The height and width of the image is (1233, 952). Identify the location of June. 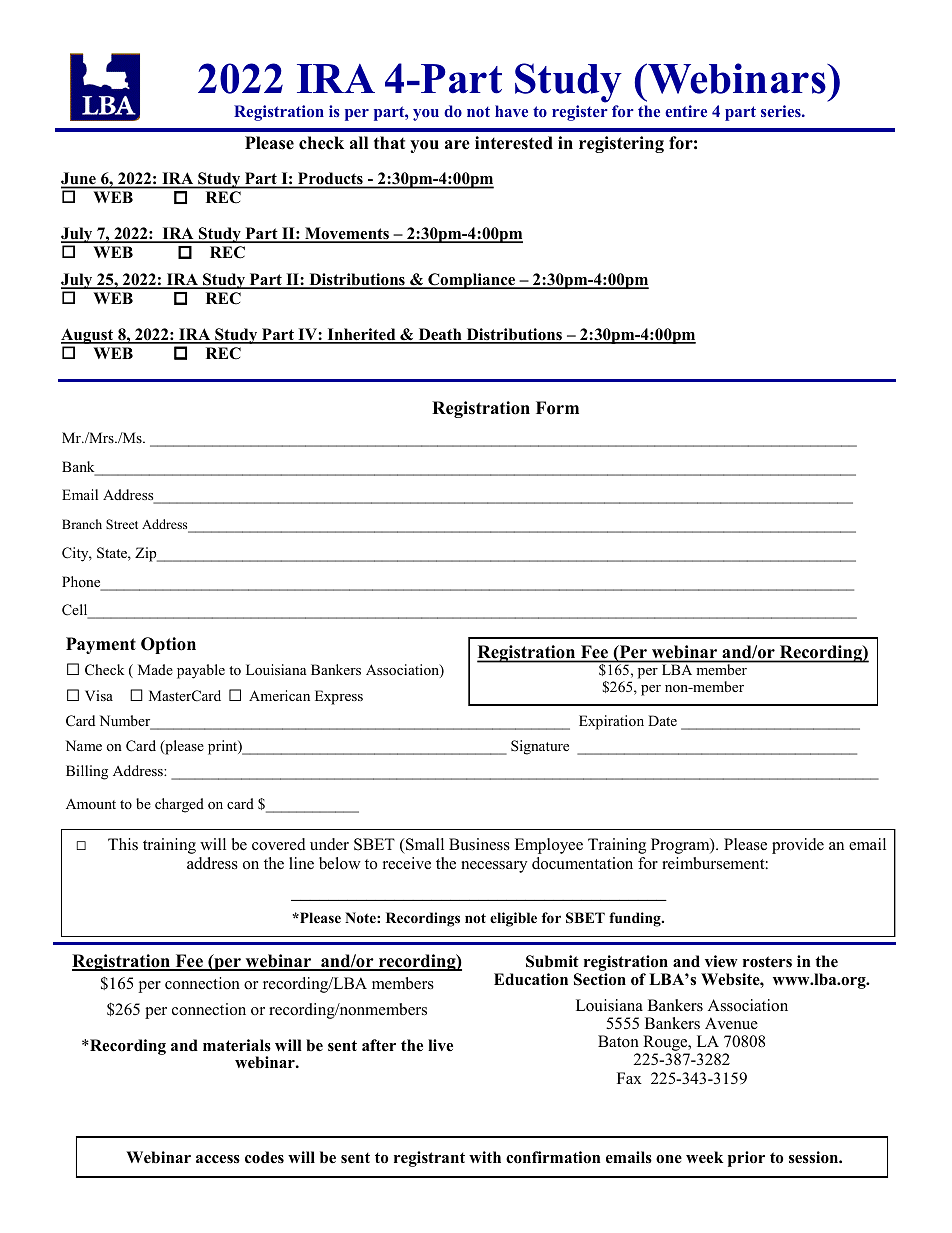
(79, 180).
